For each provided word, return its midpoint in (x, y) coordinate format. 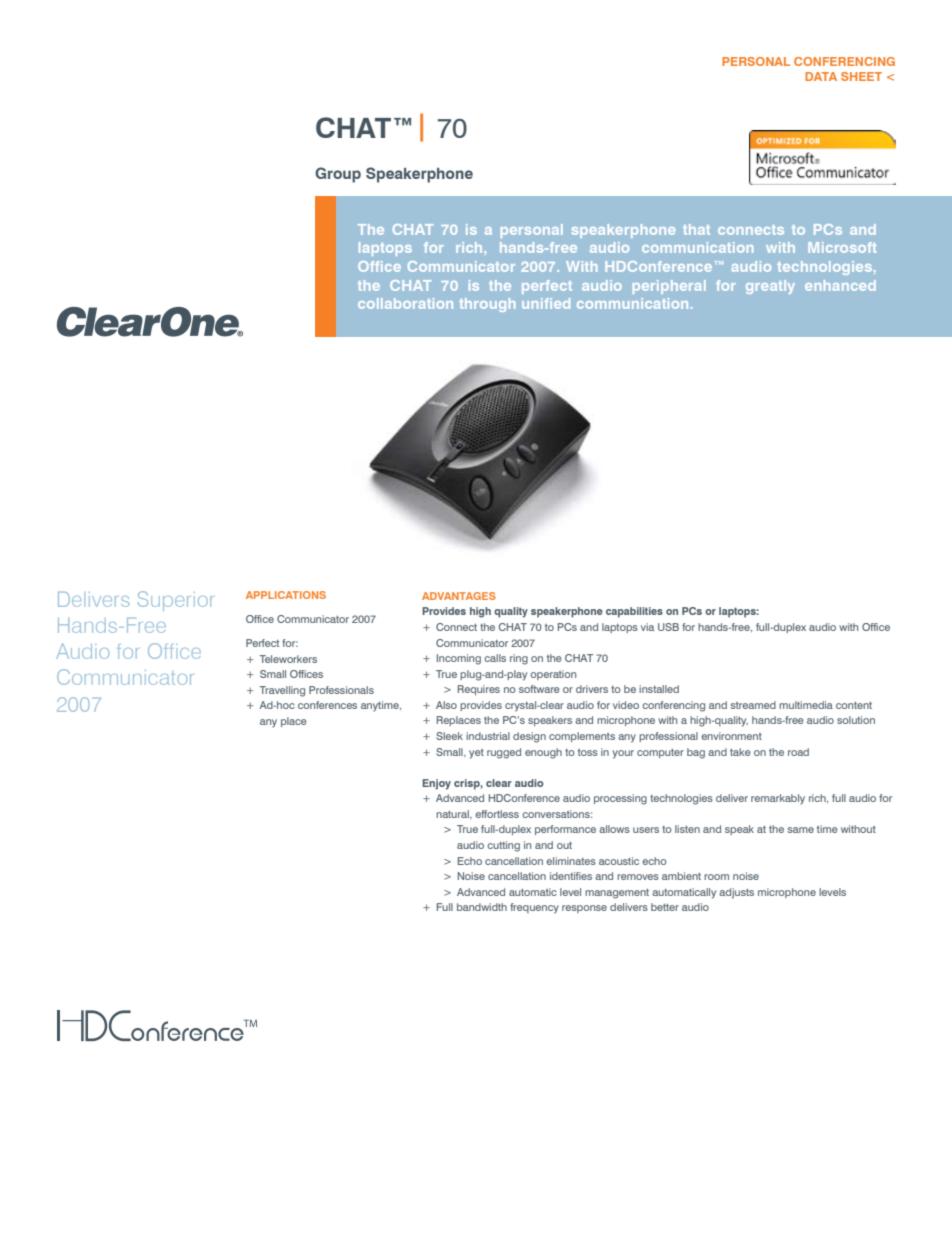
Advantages (459, 596)
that (696, 229)
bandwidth (482, 907)
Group (338, 175)
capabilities (634, 612)
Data (821, 76)
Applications (286, 595)
